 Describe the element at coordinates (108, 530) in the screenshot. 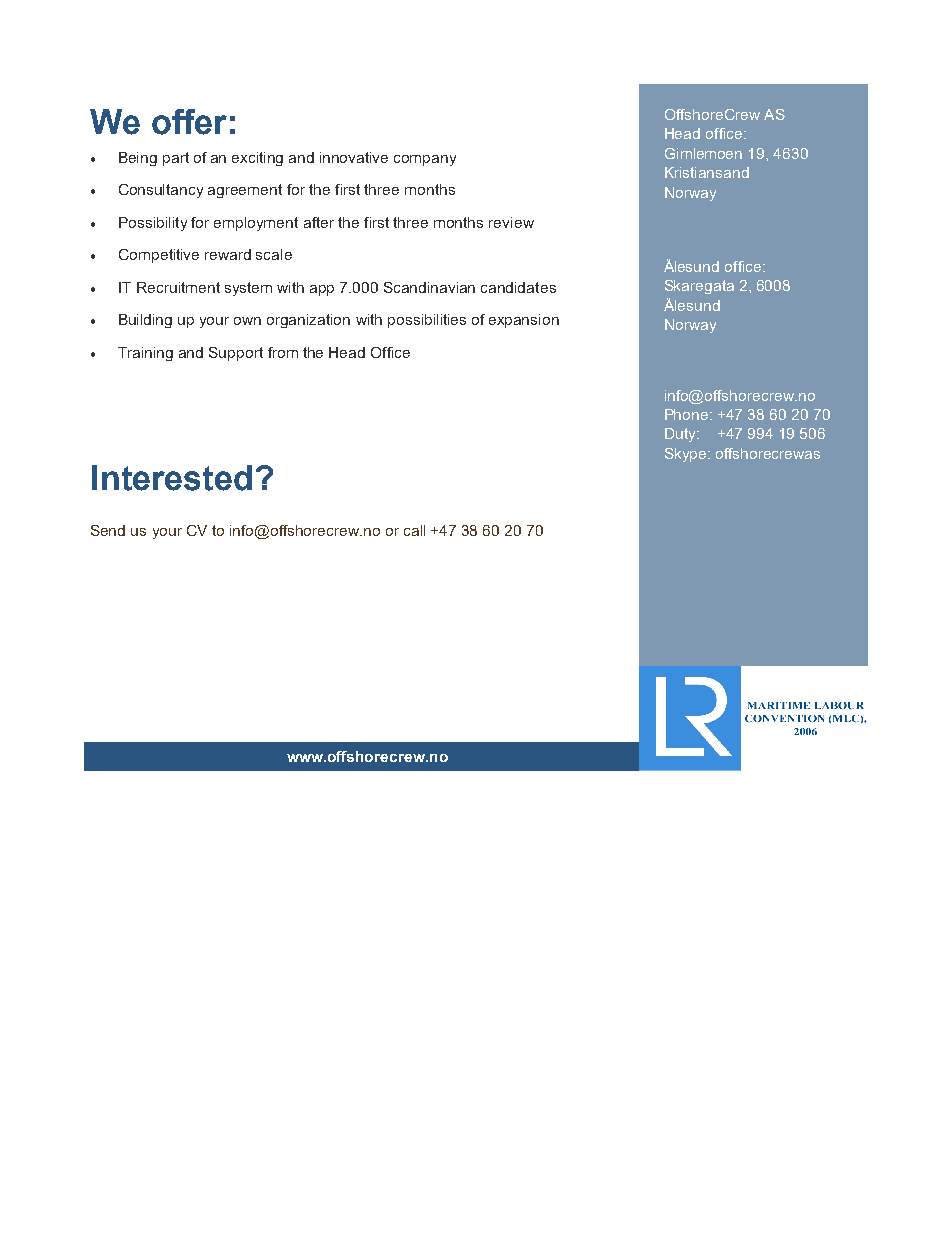

I see `Send` at that location.
